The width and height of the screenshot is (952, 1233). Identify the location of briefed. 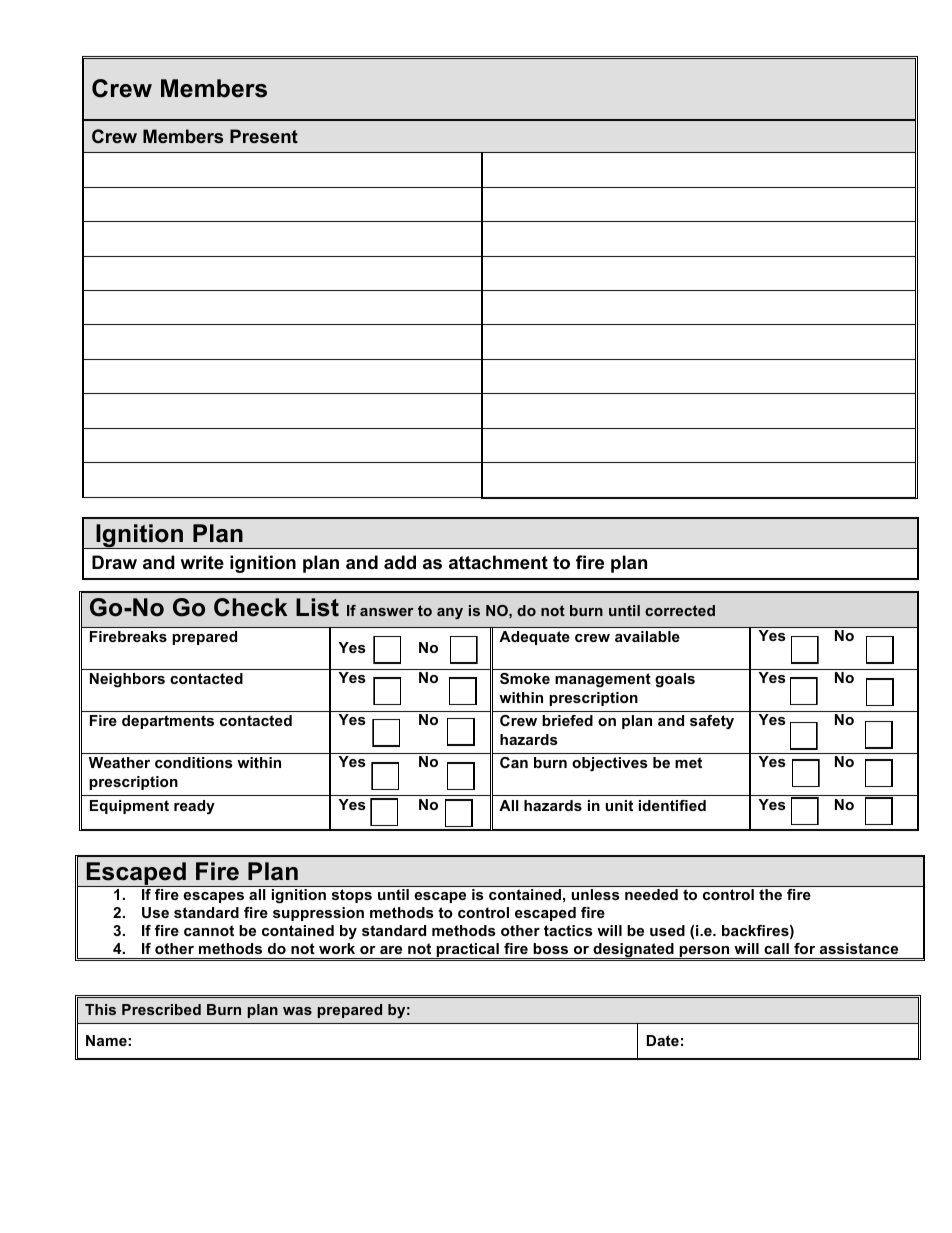
(567, 720).
